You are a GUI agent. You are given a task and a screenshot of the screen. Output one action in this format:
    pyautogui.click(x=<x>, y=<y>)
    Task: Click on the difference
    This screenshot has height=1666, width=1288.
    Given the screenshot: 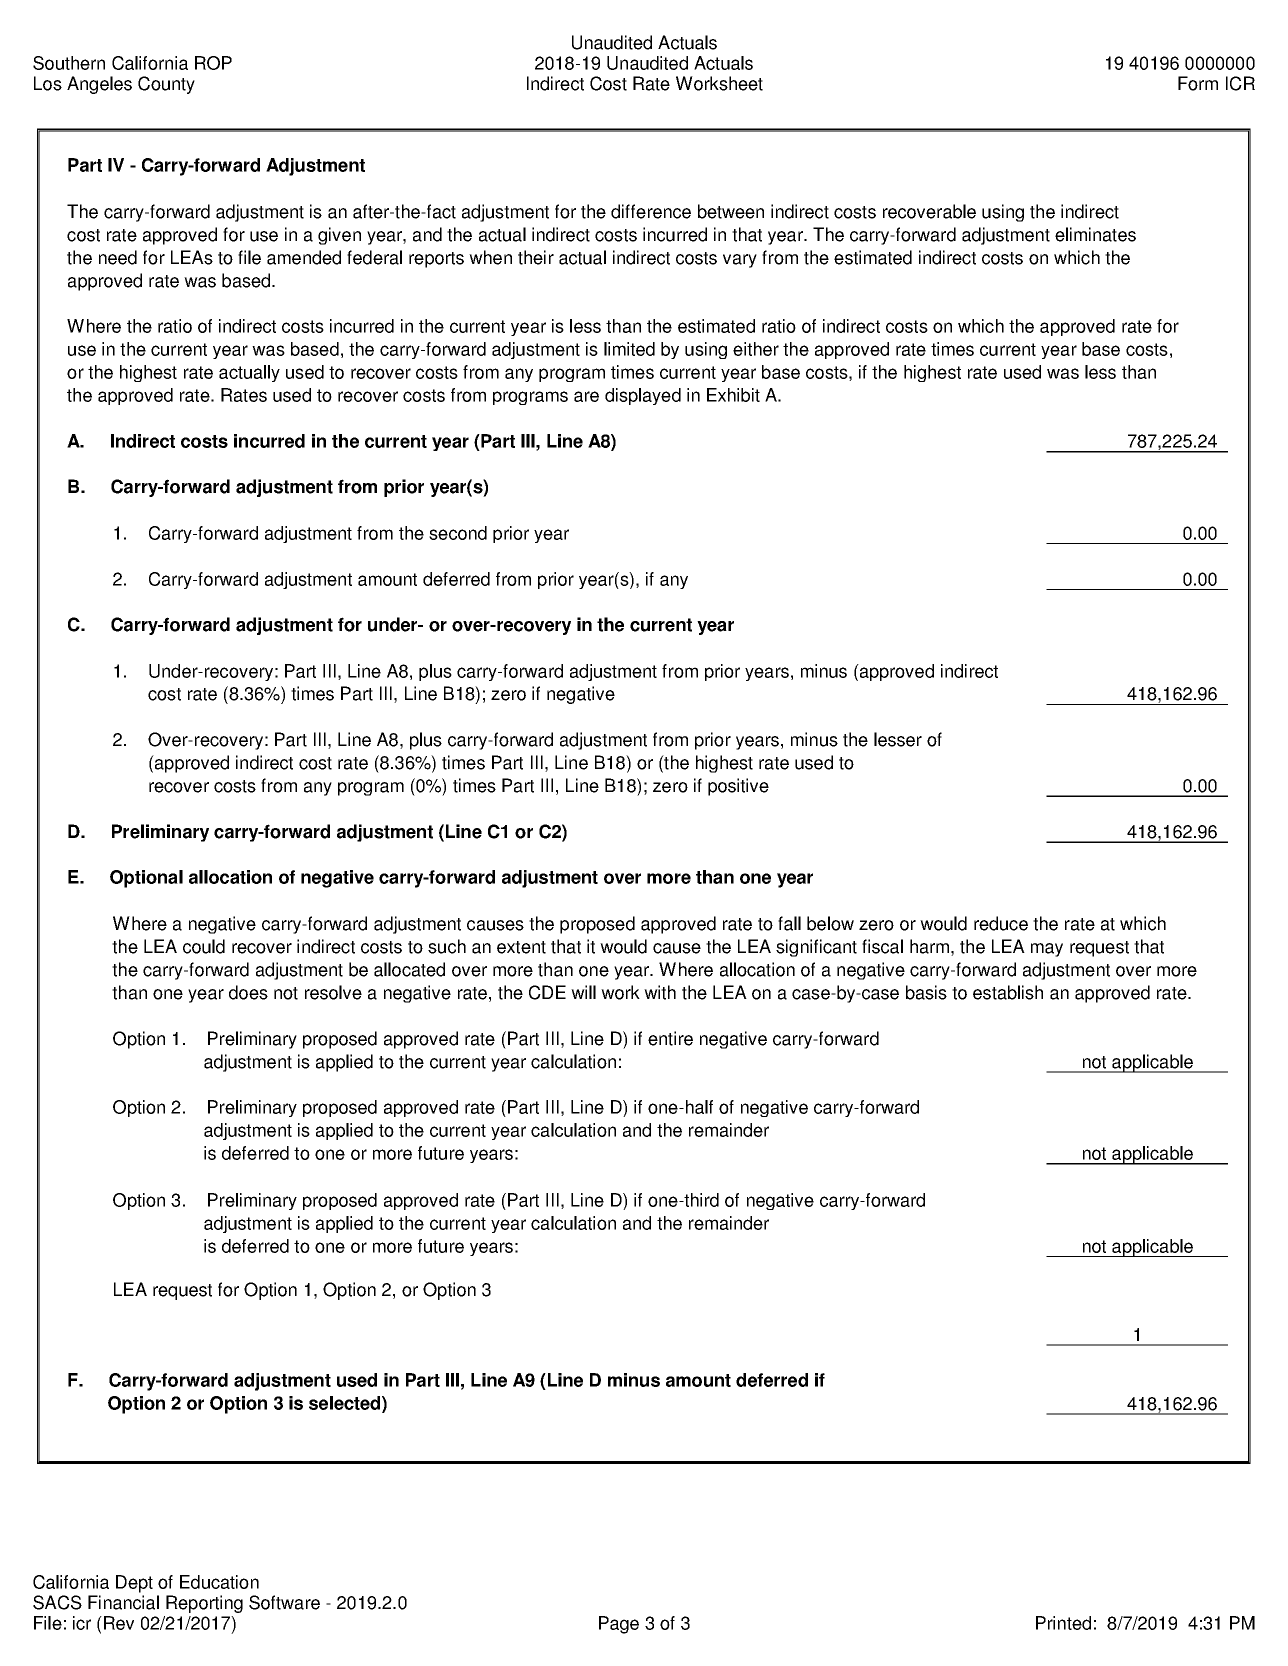 What is the action you would take?
    pyautogui.click(x=651, y=211)
